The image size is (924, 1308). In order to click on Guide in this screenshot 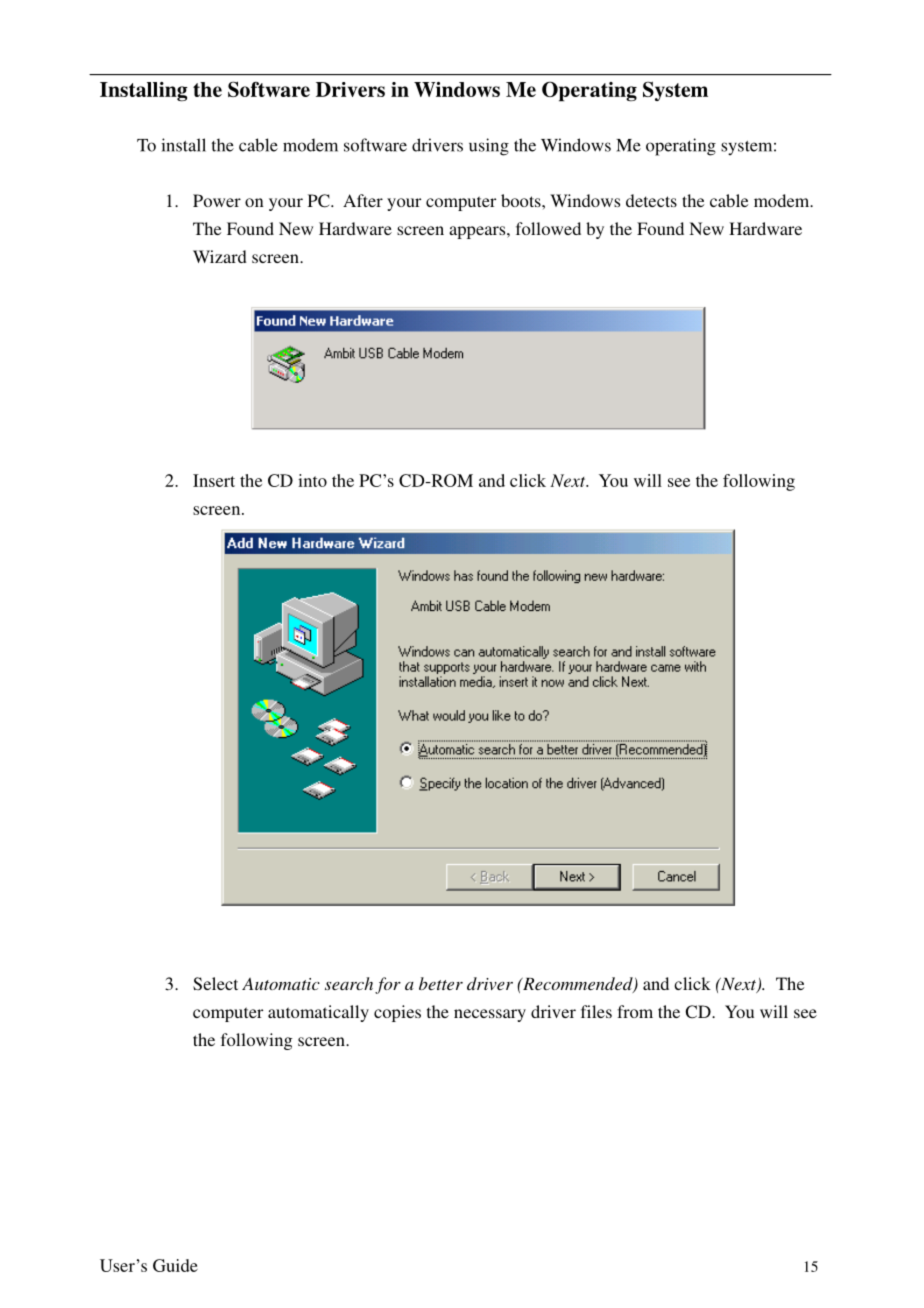, I will do `click(175, 1265)`.
